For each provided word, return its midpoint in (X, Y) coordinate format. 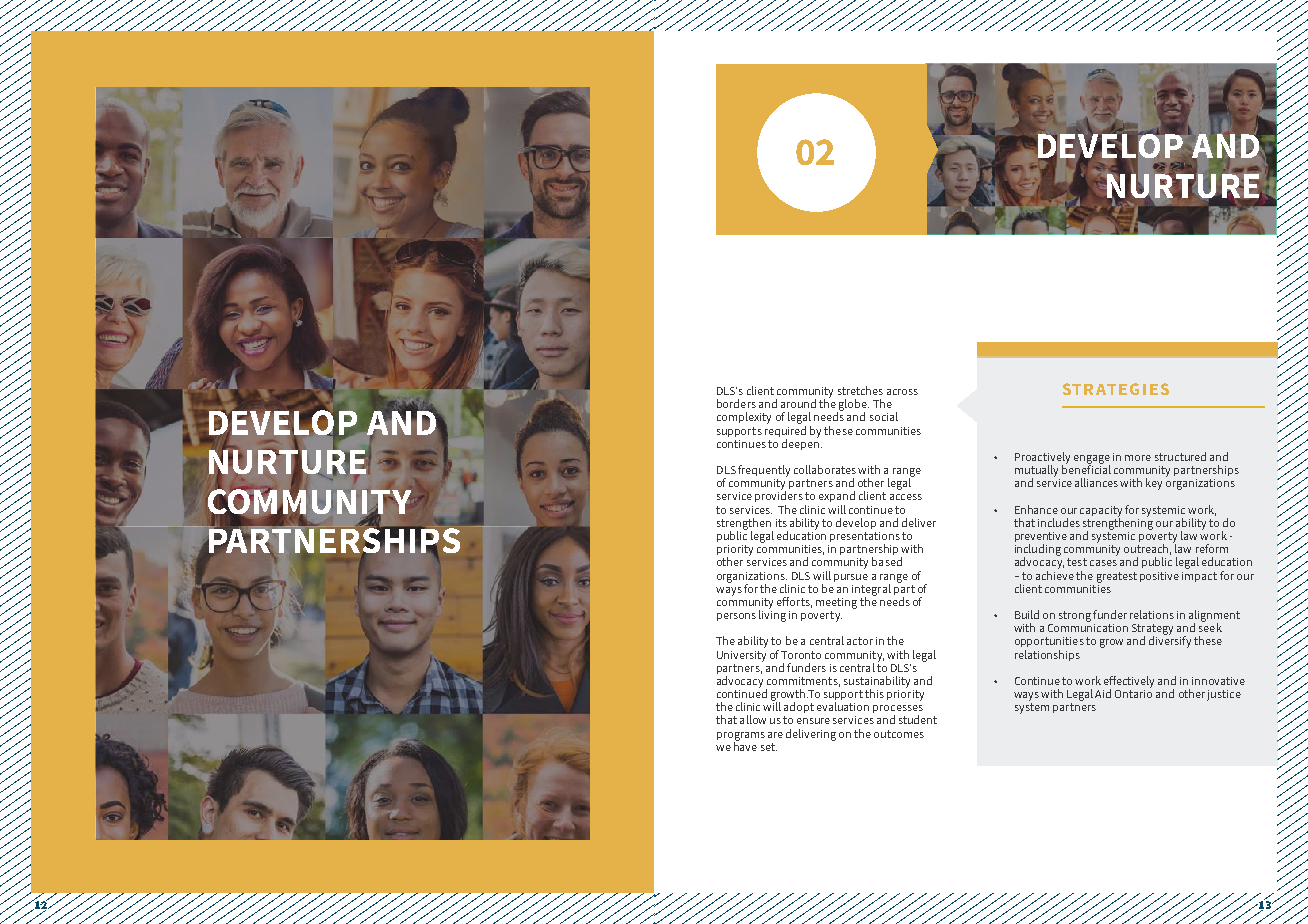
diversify (1170, 641)
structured (1180, 456)
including (1038, 551)
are (775, 735)
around (798, 403)
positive (1159, 577)
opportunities (1049, 642)
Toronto (801, 655)
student (918, 719)
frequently (764, 471)
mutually (1036, 472)
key (1154, 484)
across (902, 392)
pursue (851, 578)
